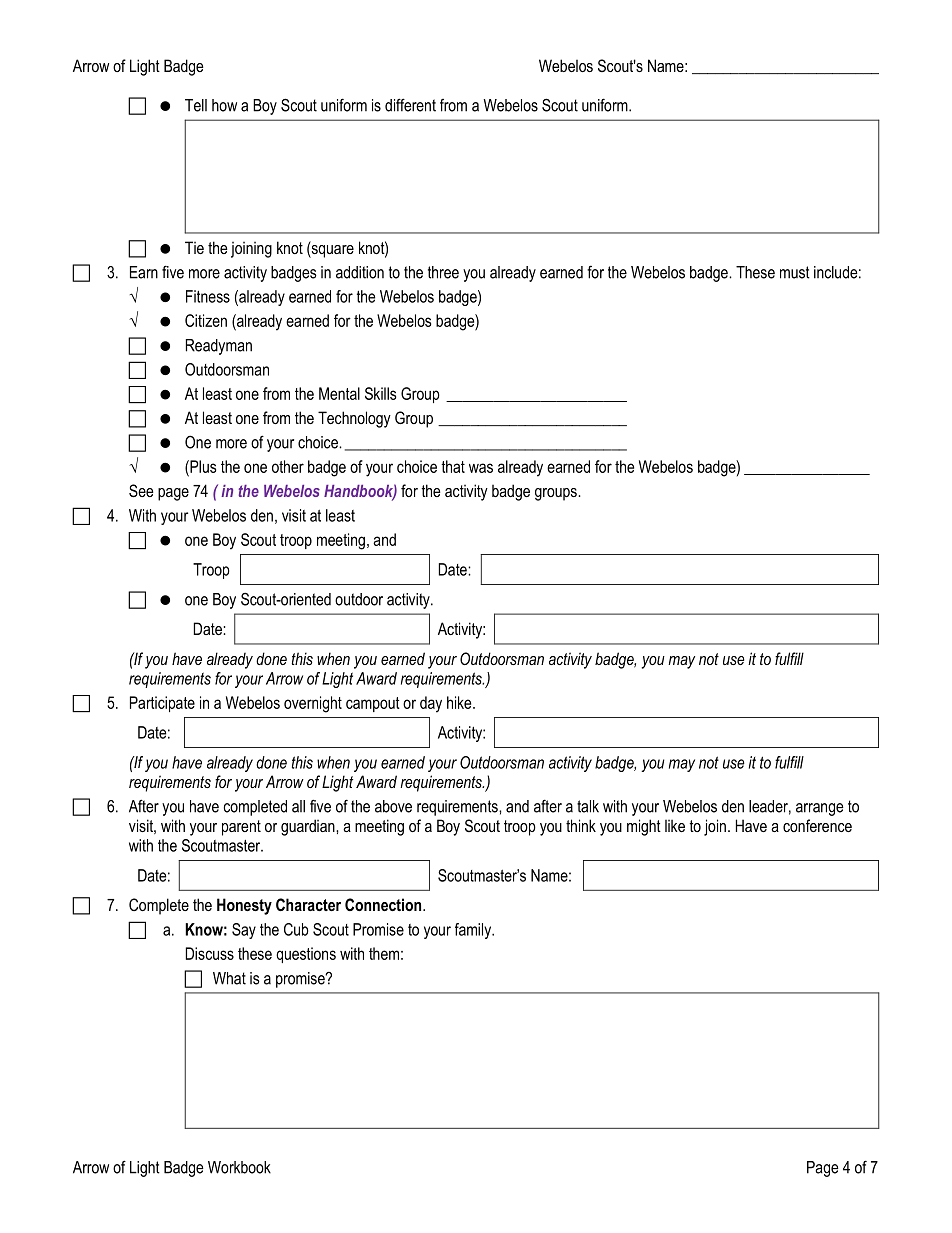 Image resolution: width=952 pixels, height=1233 pixels. What do you see at coordinates (241, 828) in the document?
I see `parent` at bounding box center [241, 828].
